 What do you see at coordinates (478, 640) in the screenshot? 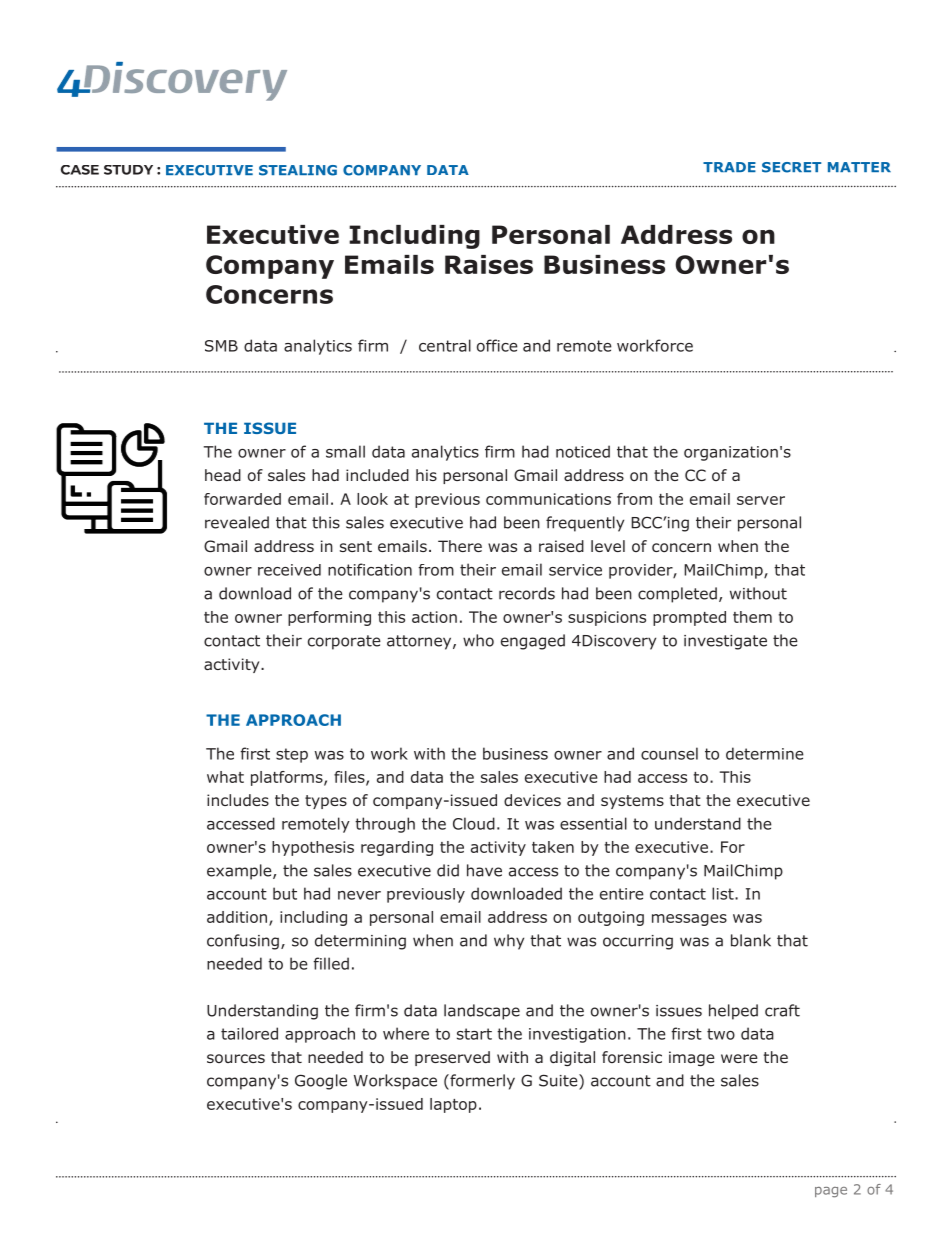
I see `who` at bounding box center [478, 640].
